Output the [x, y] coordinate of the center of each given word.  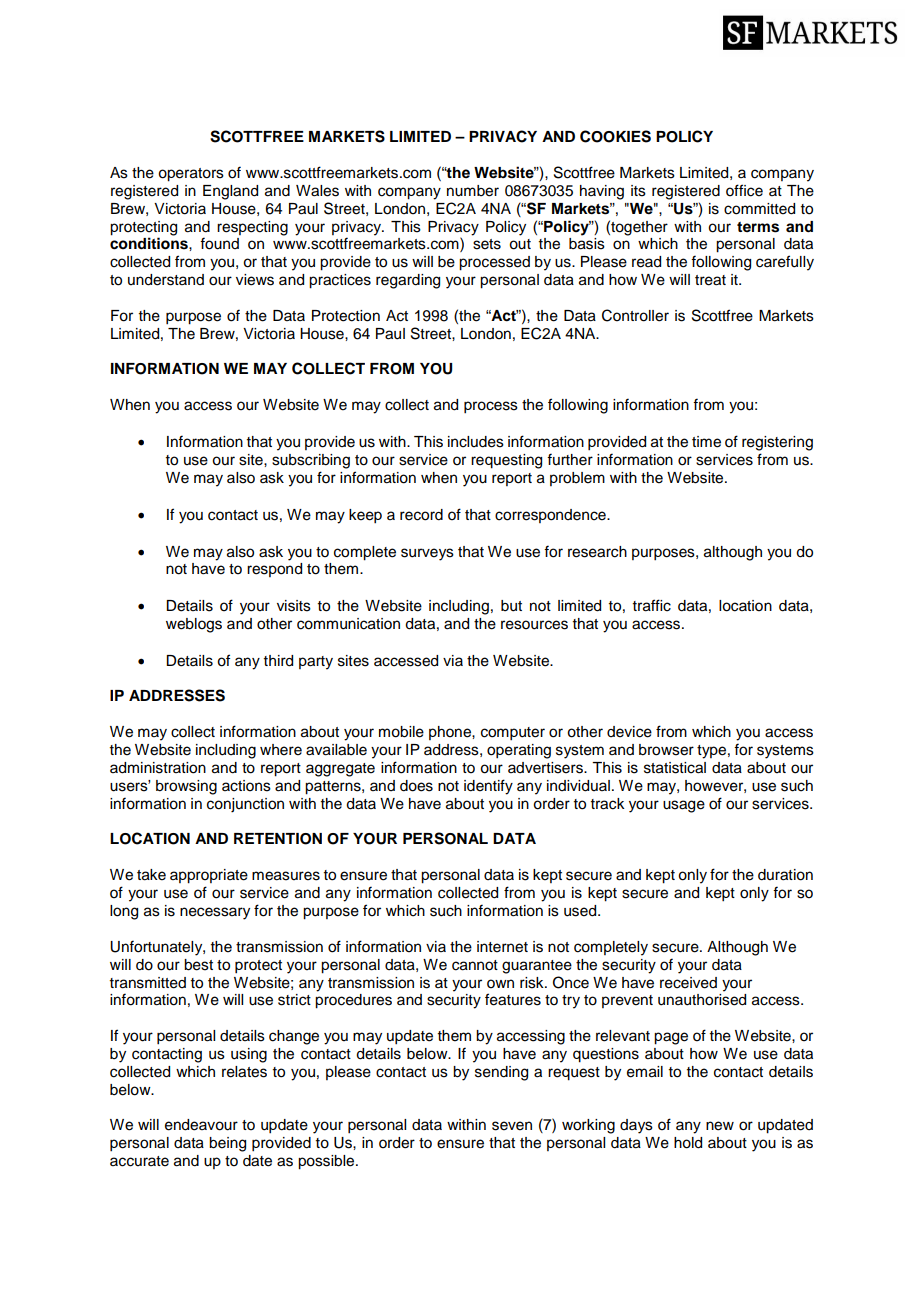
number [473, 191]
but [511, 606]
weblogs [194, 625]
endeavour [201, 1125]
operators [191, 175]
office [744, 190]
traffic [652, 605]
